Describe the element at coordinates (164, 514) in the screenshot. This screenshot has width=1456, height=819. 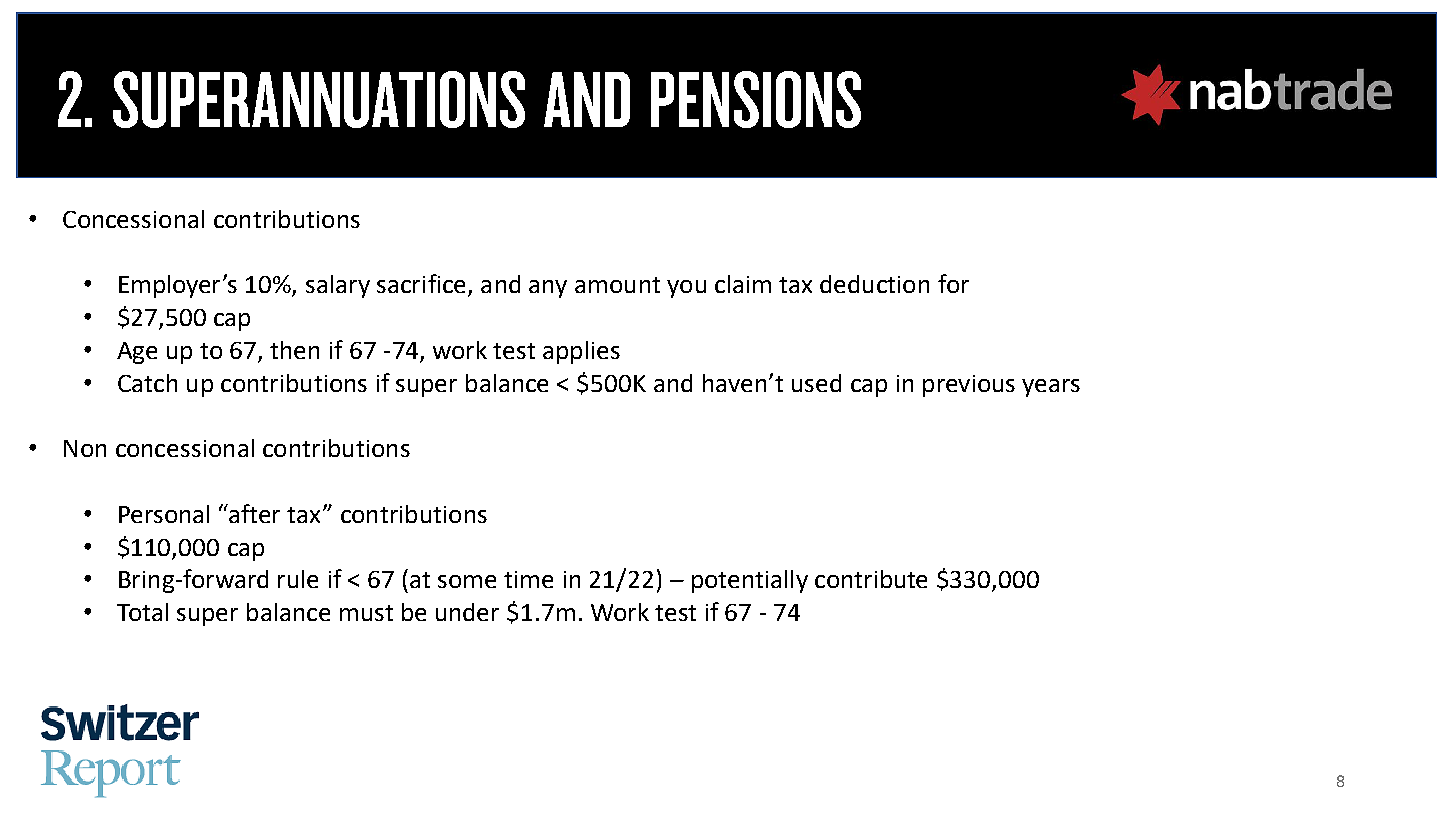
I see `Personal` at that location.
